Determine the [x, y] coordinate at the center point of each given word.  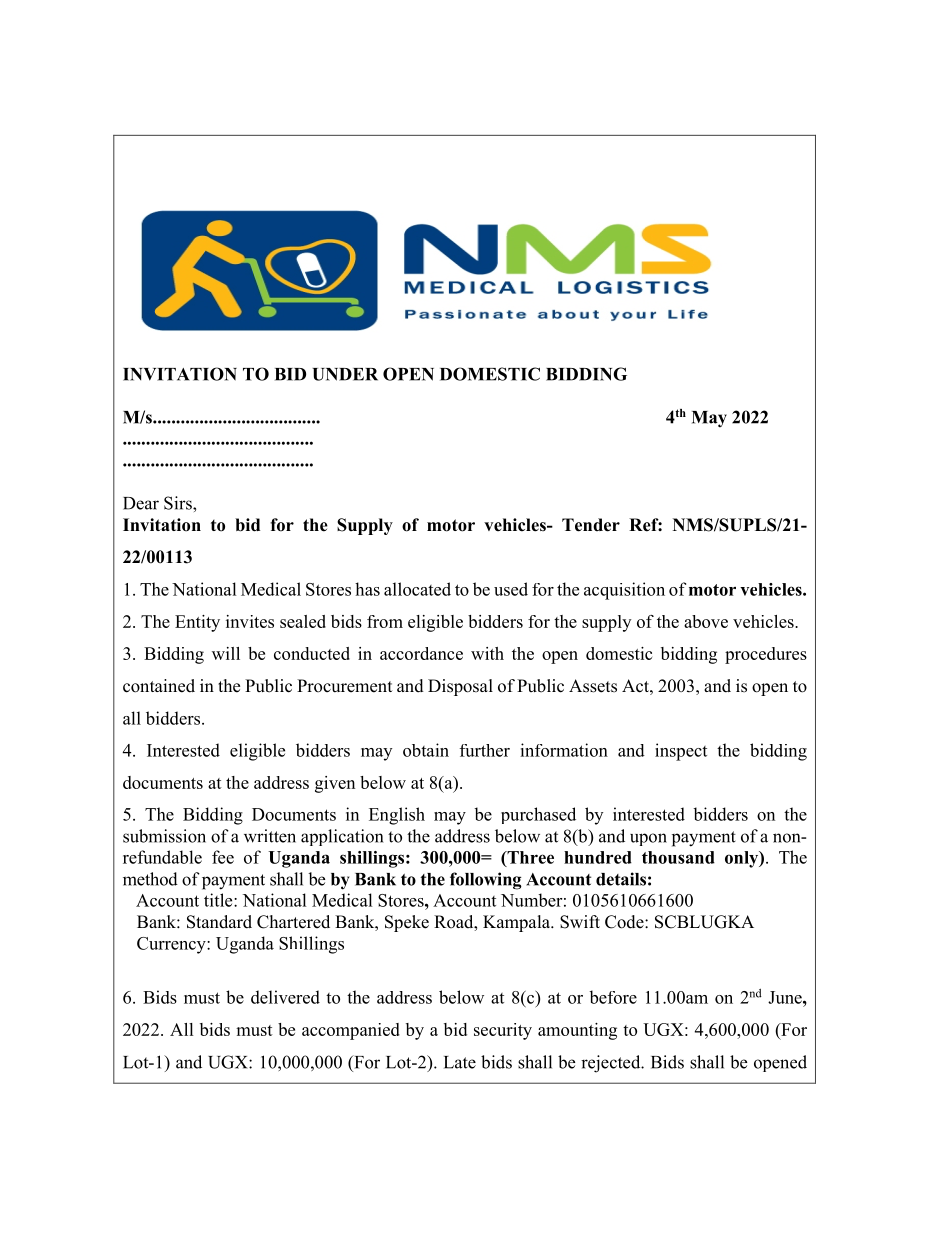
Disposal [460, 687]
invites [250, 621]
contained [159, 686]
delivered [285, 997]
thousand [678, 857]
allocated [417, 589]
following [486, 881]
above [706, 621]
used [511, 589]
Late [460, 1062]
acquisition [624, 591]
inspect [681, 752]
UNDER [345, 374]
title [219, 900]
